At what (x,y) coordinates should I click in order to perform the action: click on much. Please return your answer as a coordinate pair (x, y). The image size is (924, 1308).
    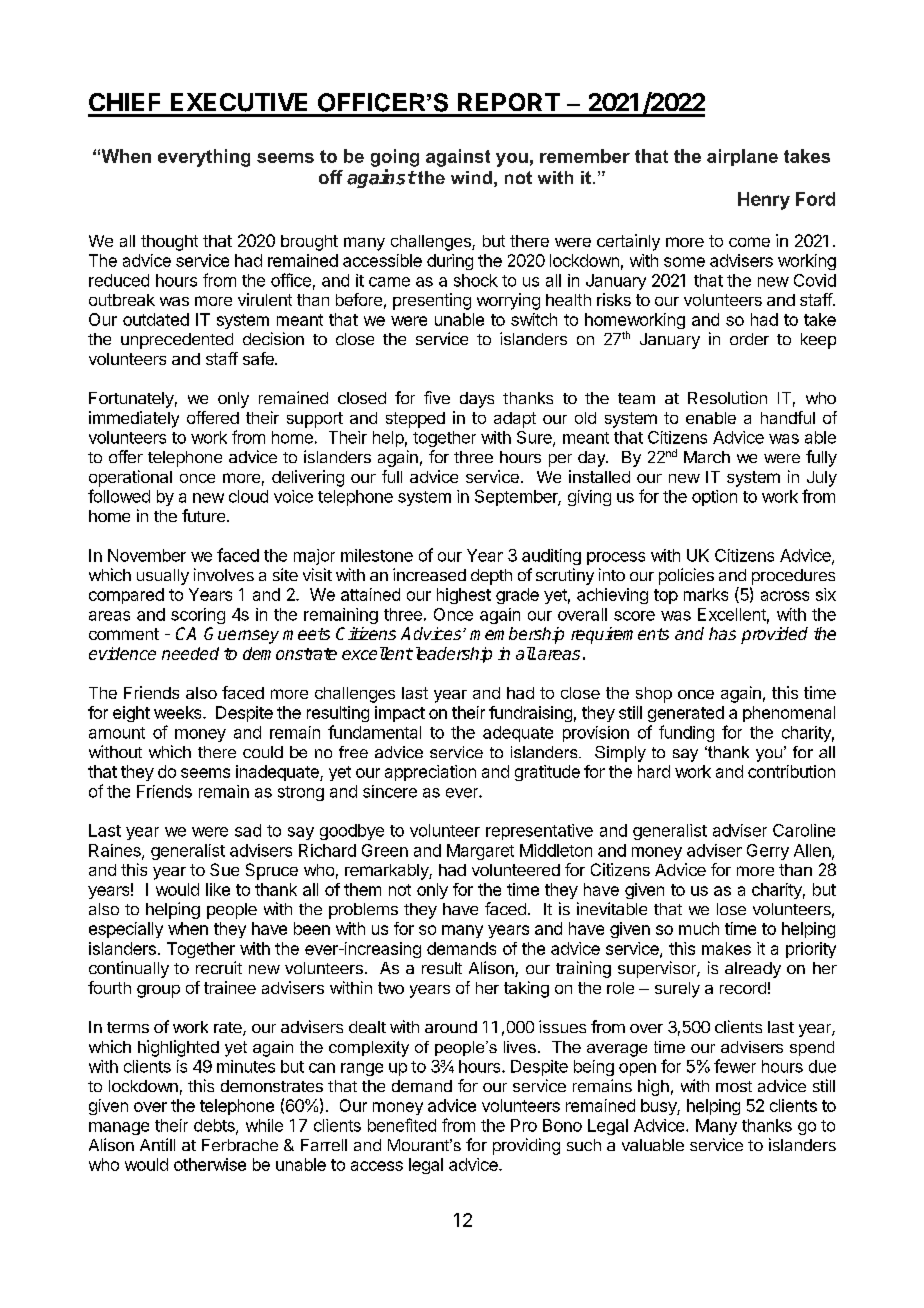
    Looking at the image, I should click on (699, 928).
